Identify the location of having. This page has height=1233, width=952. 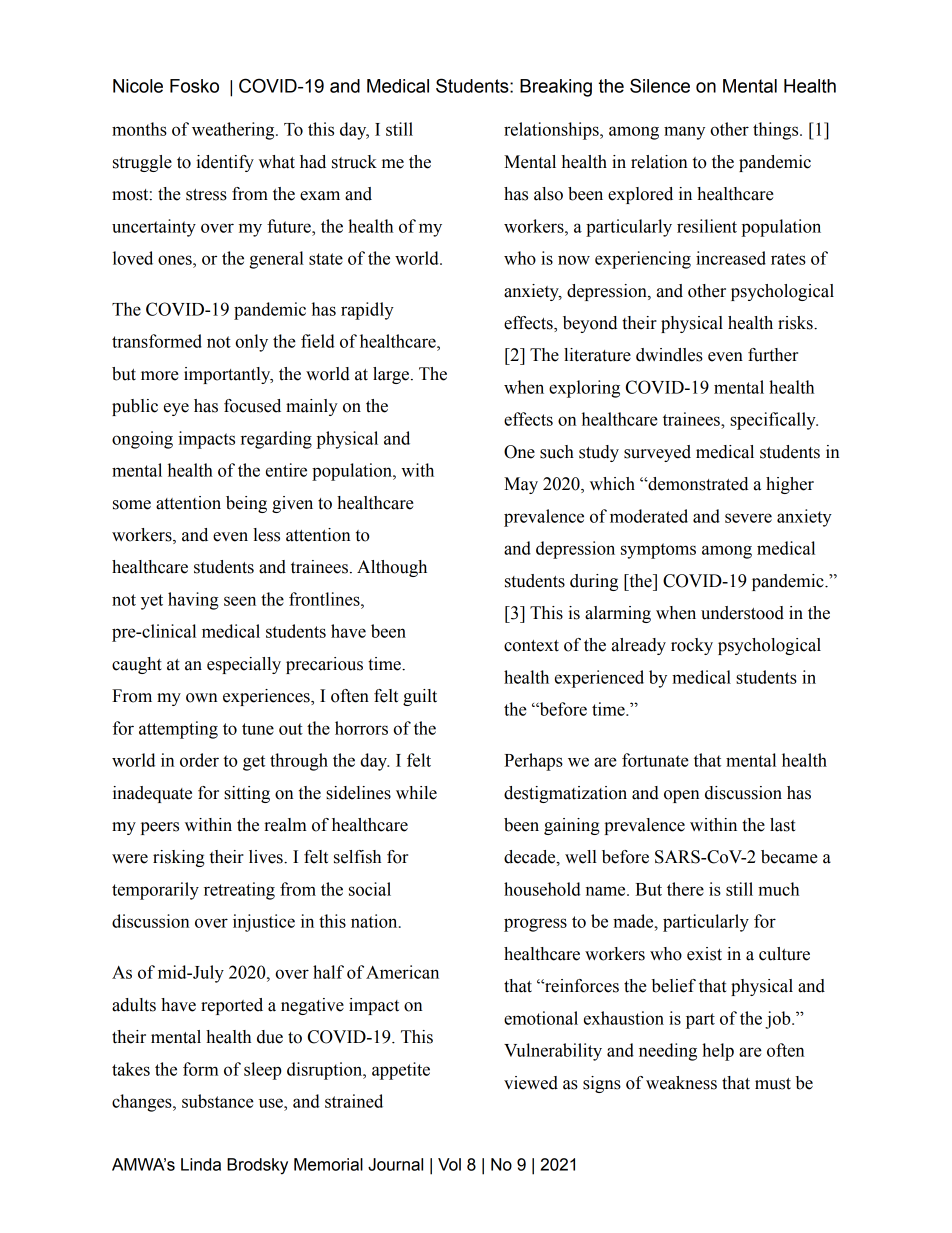
(193, 601).
